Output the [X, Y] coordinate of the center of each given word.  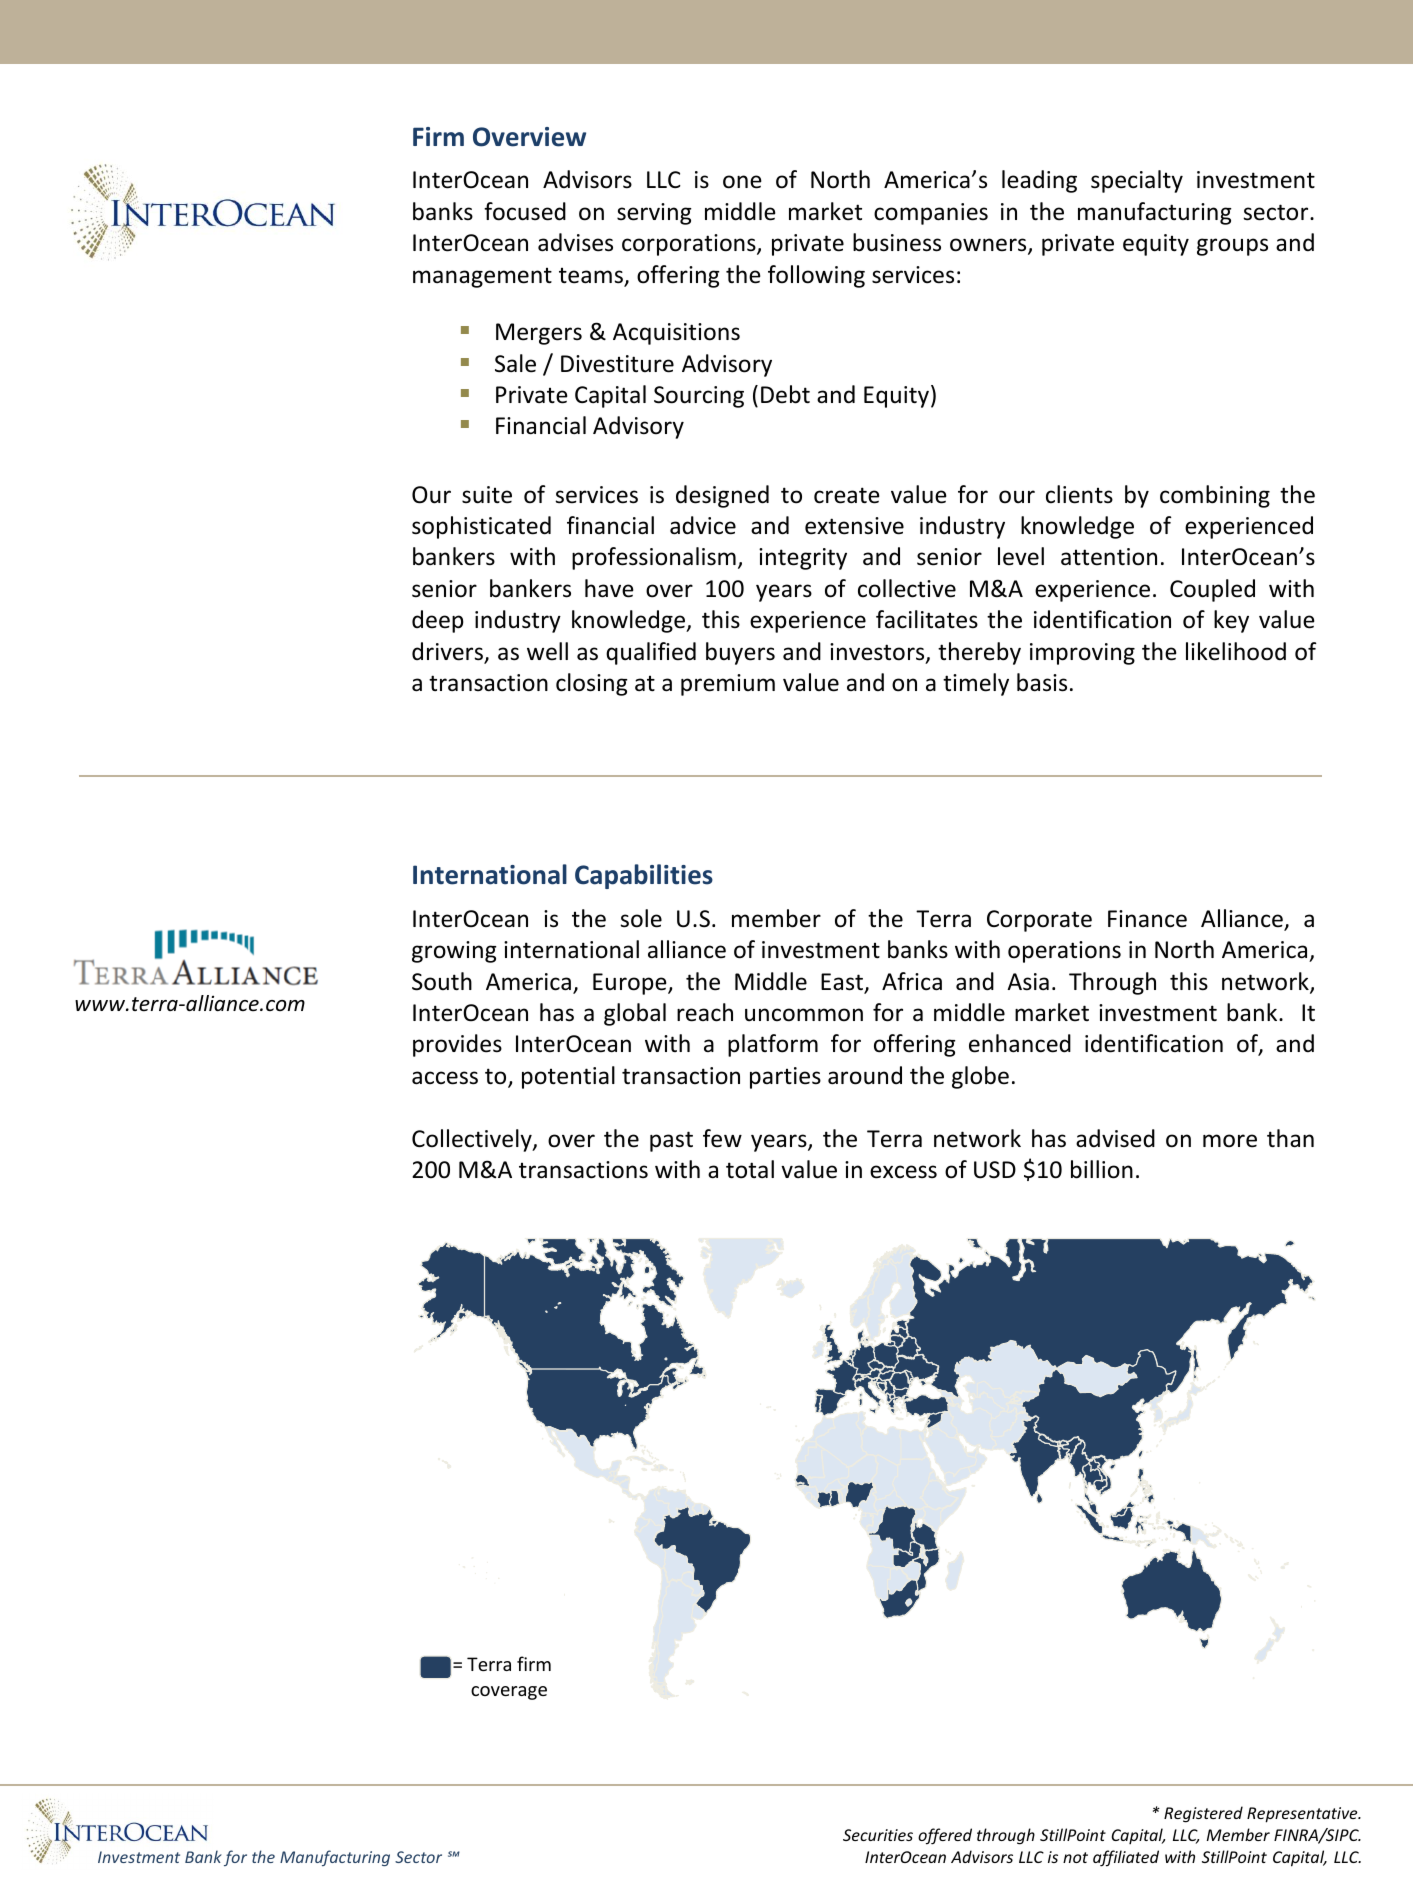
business [897, 242]
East [843, 983]
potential [568, 1077]
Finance [1147, 919]
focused [525, 211]
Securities [878, 1835]
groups [1232, 247]
